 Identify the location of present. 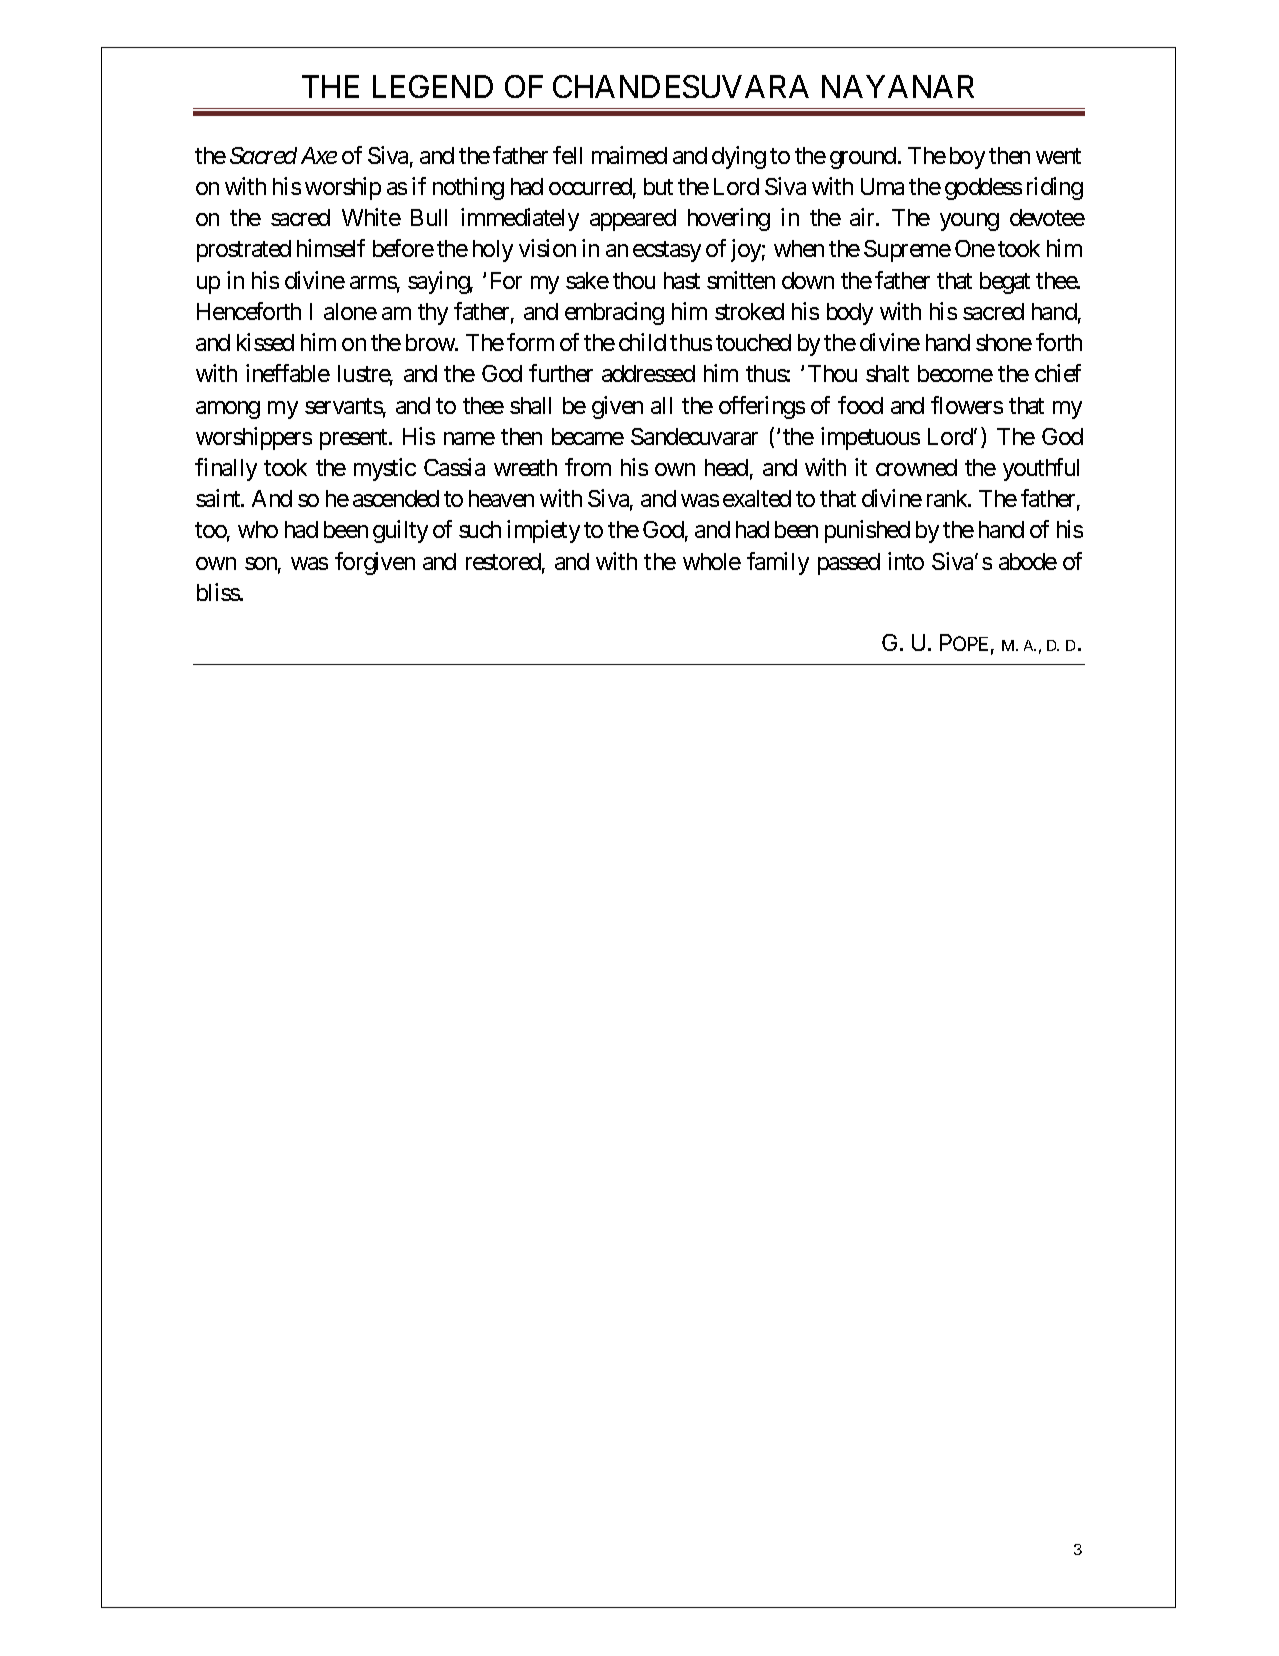
(355, 439).
